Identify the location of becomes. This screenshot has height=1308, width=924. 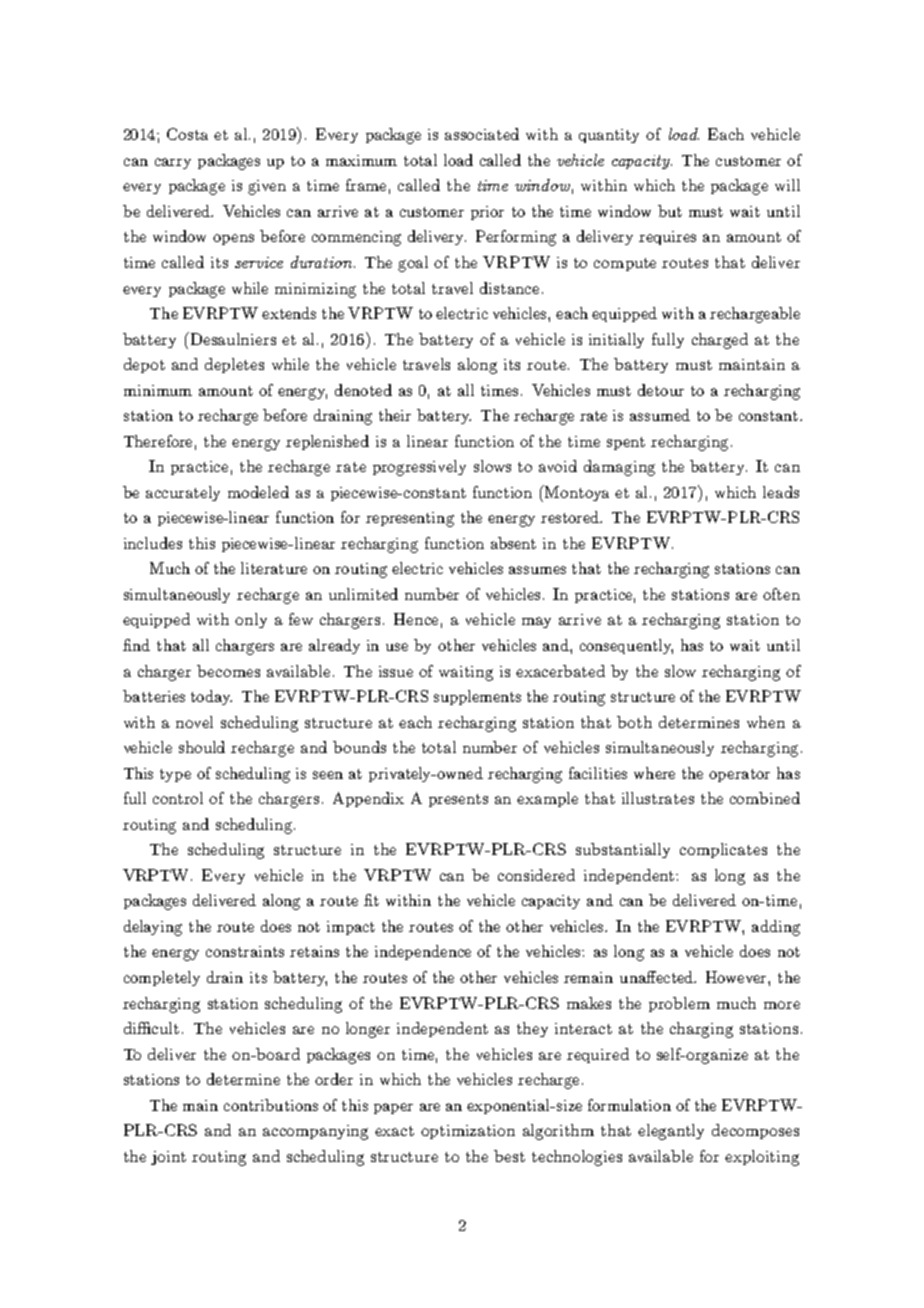
(228, 671).
